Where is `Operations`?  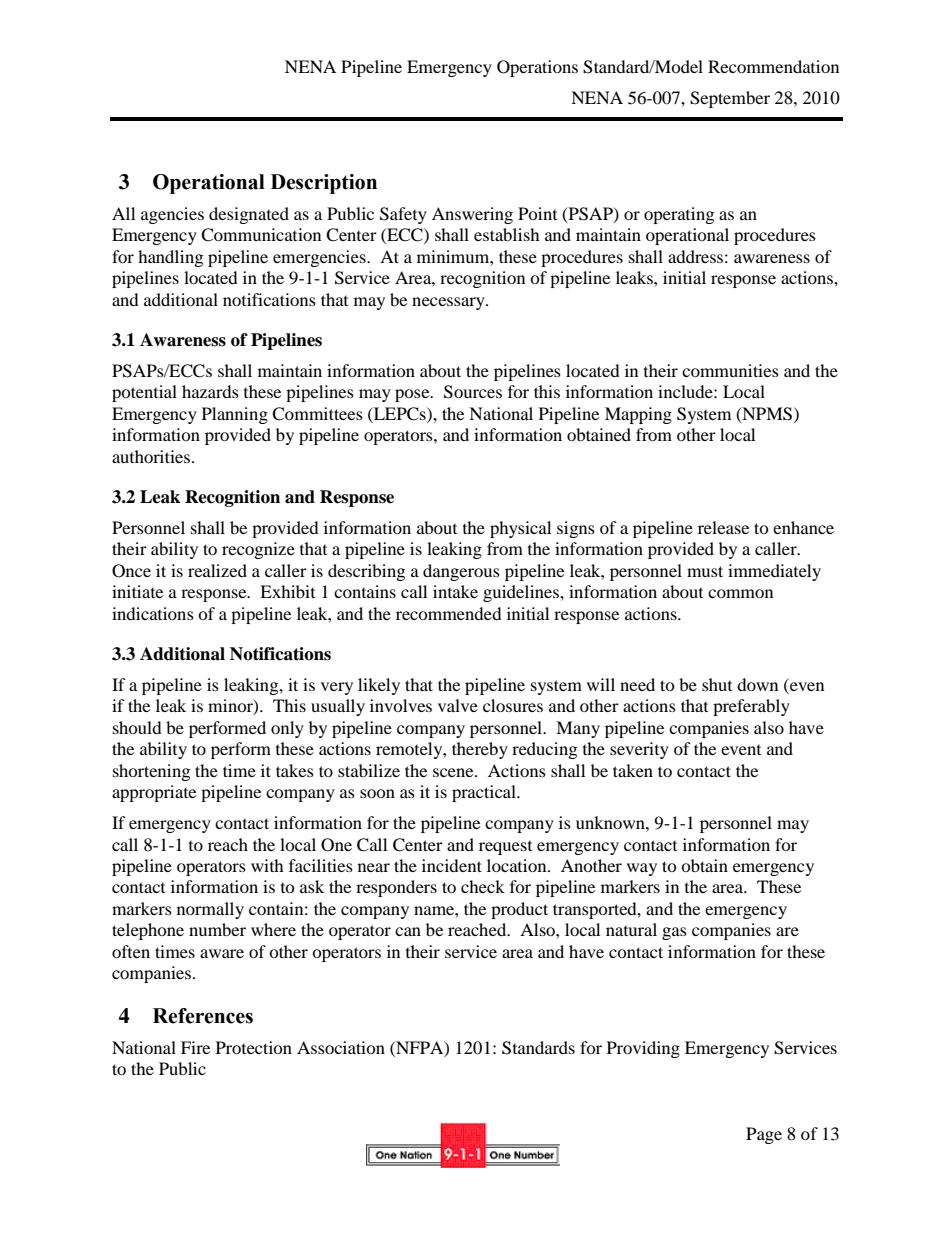
Operations is located at coordinates (537, 68).
